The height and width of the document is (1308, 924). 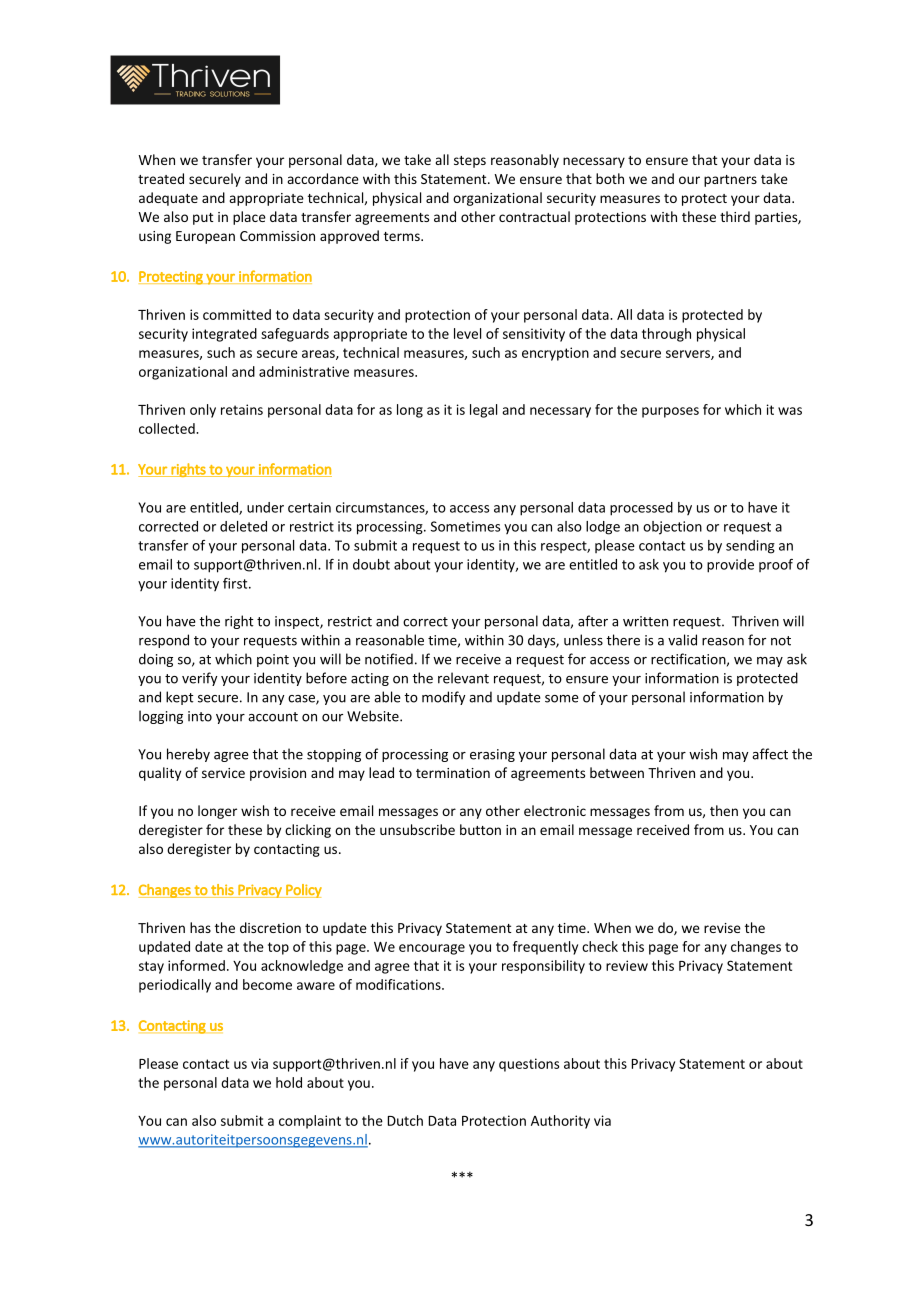 I want to click on partners, so click(x=730, y=181).
